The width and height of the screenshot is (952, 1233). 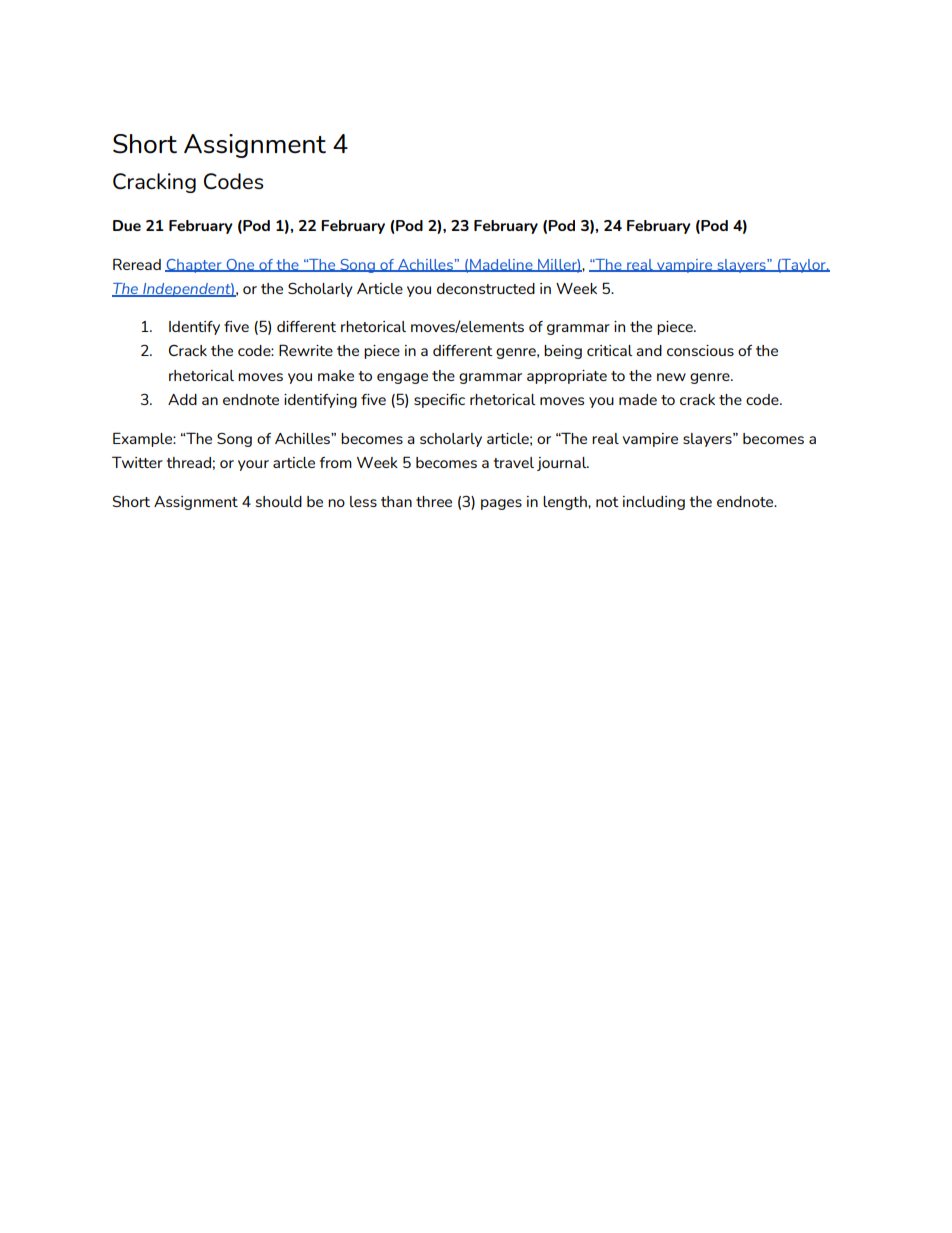 I want to click on deconstructed, so click(x=486, y=288).
